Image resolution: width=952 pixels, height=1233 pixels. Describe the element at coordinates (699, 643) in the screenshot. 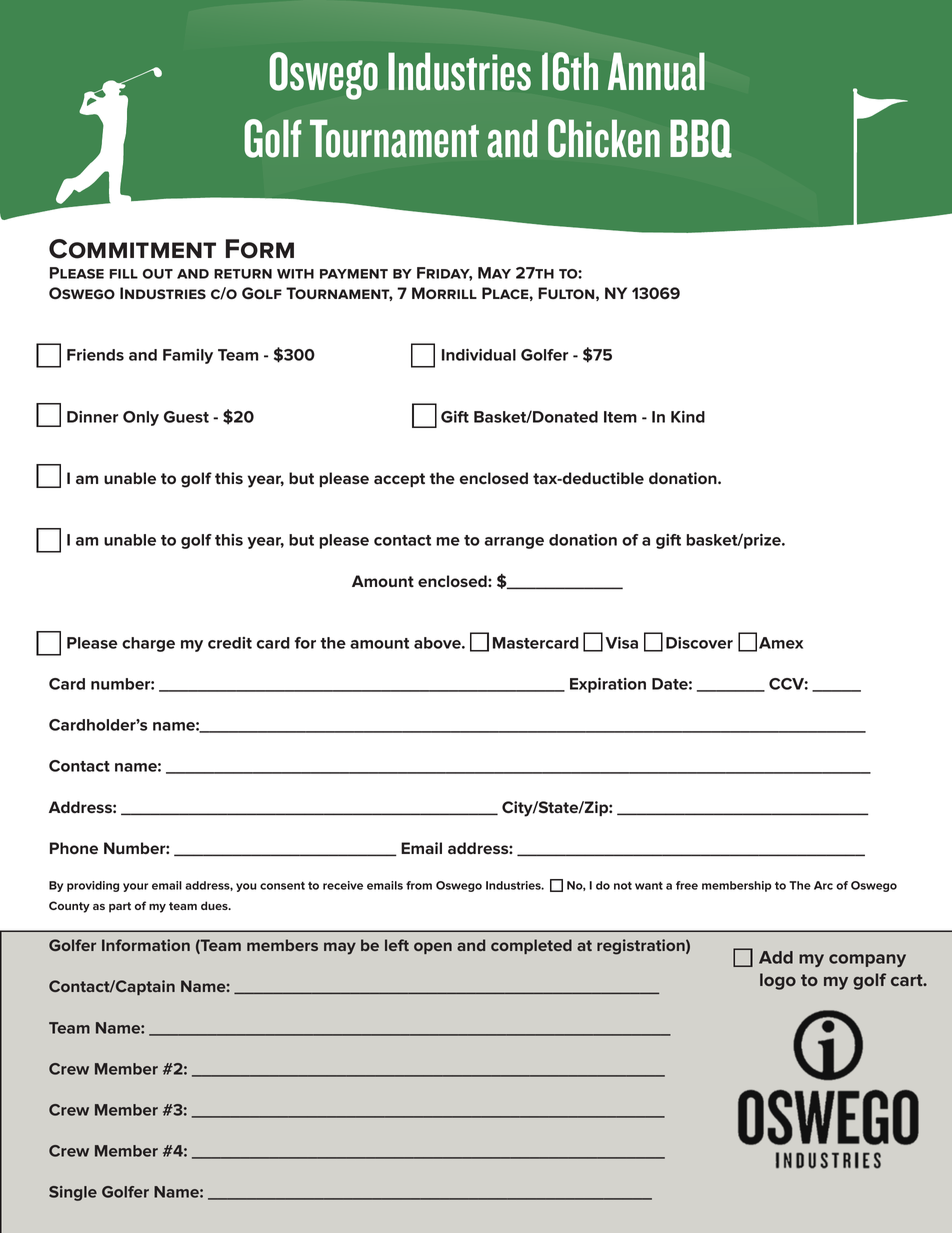

I see `Discover` at that location.
